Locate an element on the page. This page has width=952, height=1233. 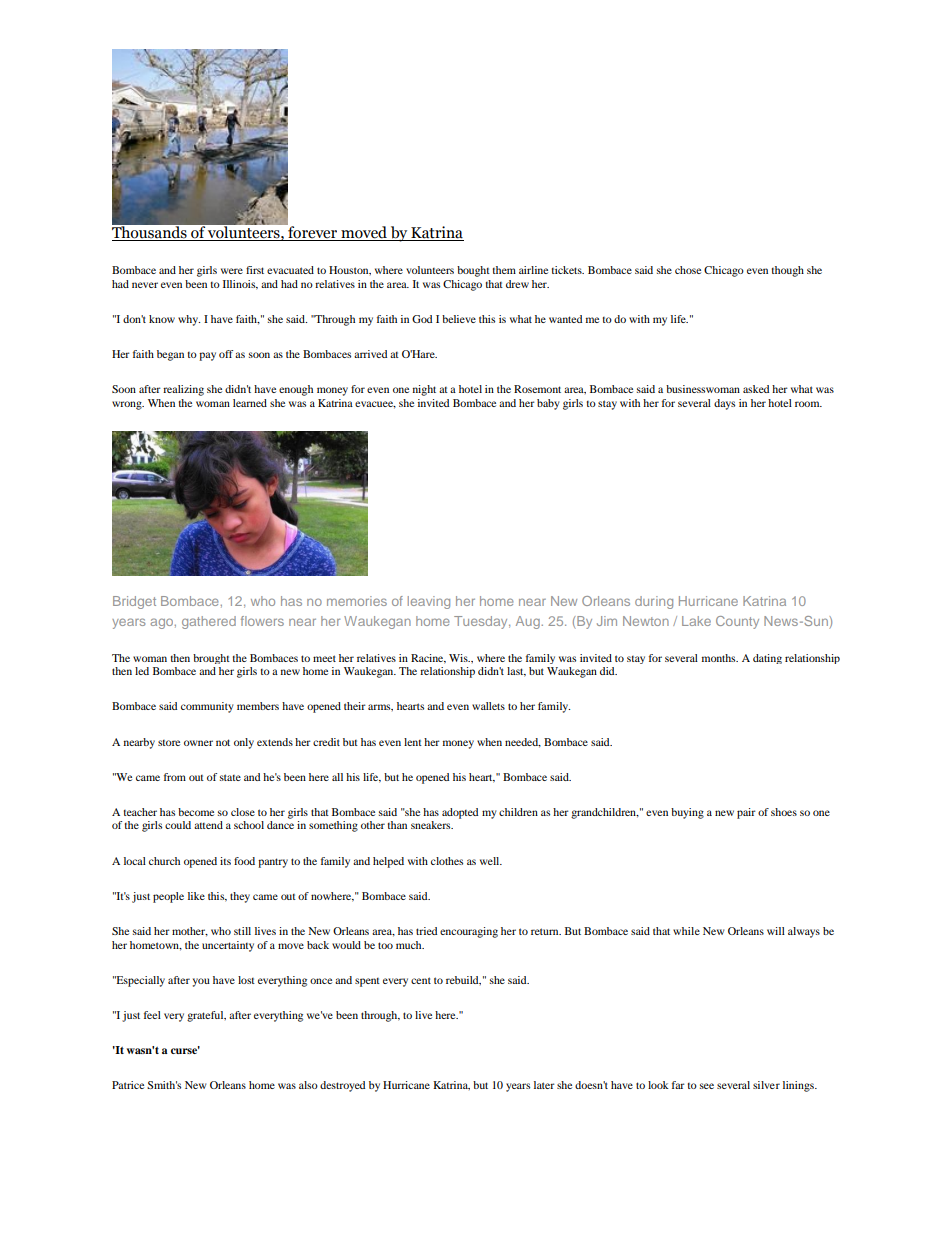
were is located at coordinates (232, 271).
